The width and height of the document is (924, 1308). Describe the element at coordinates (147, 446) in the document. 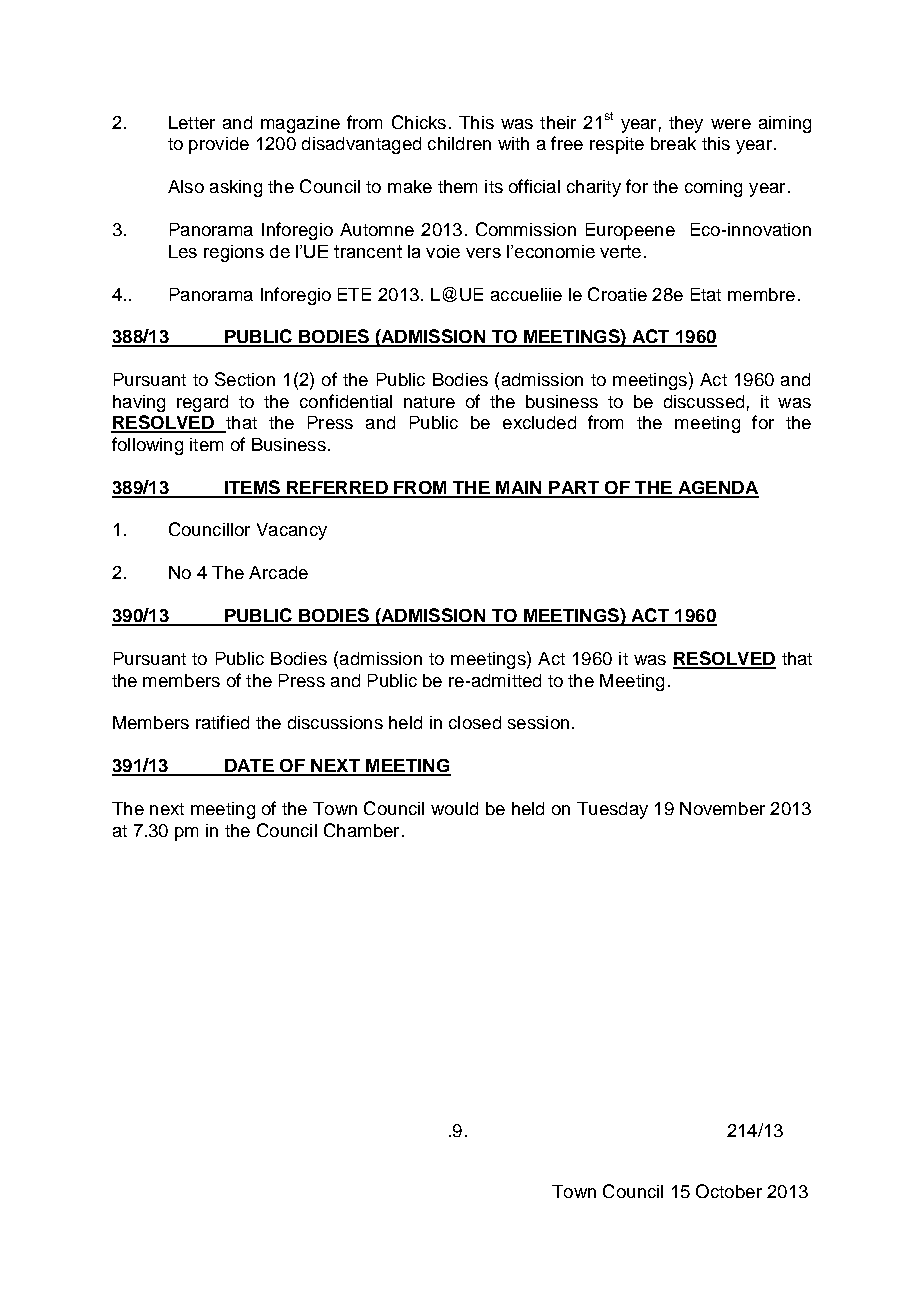

I see `following` at that location.
